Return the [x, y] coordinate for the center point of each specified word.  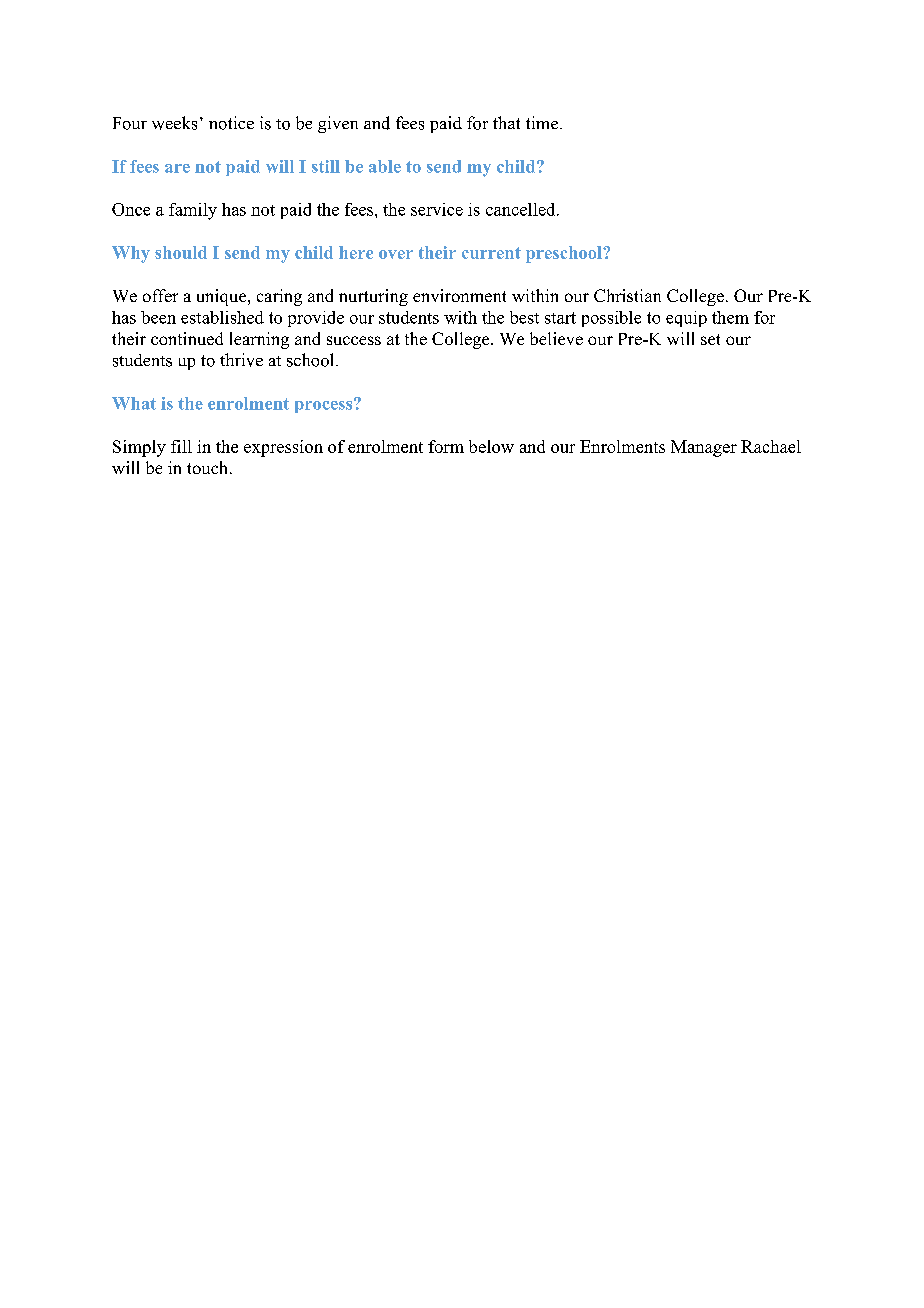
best [524, 317]
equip [686, 319]
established [222, 317]
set [710, 339]
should [181, 252]
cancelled [522, 209]
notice [231, 123]
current [491, 253]
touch [209, 467]
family [193, 211]
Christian [627, 295]
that [506, 122]
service [437, 209]
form [446, 446]
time [543, 122]
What [134, 403]
